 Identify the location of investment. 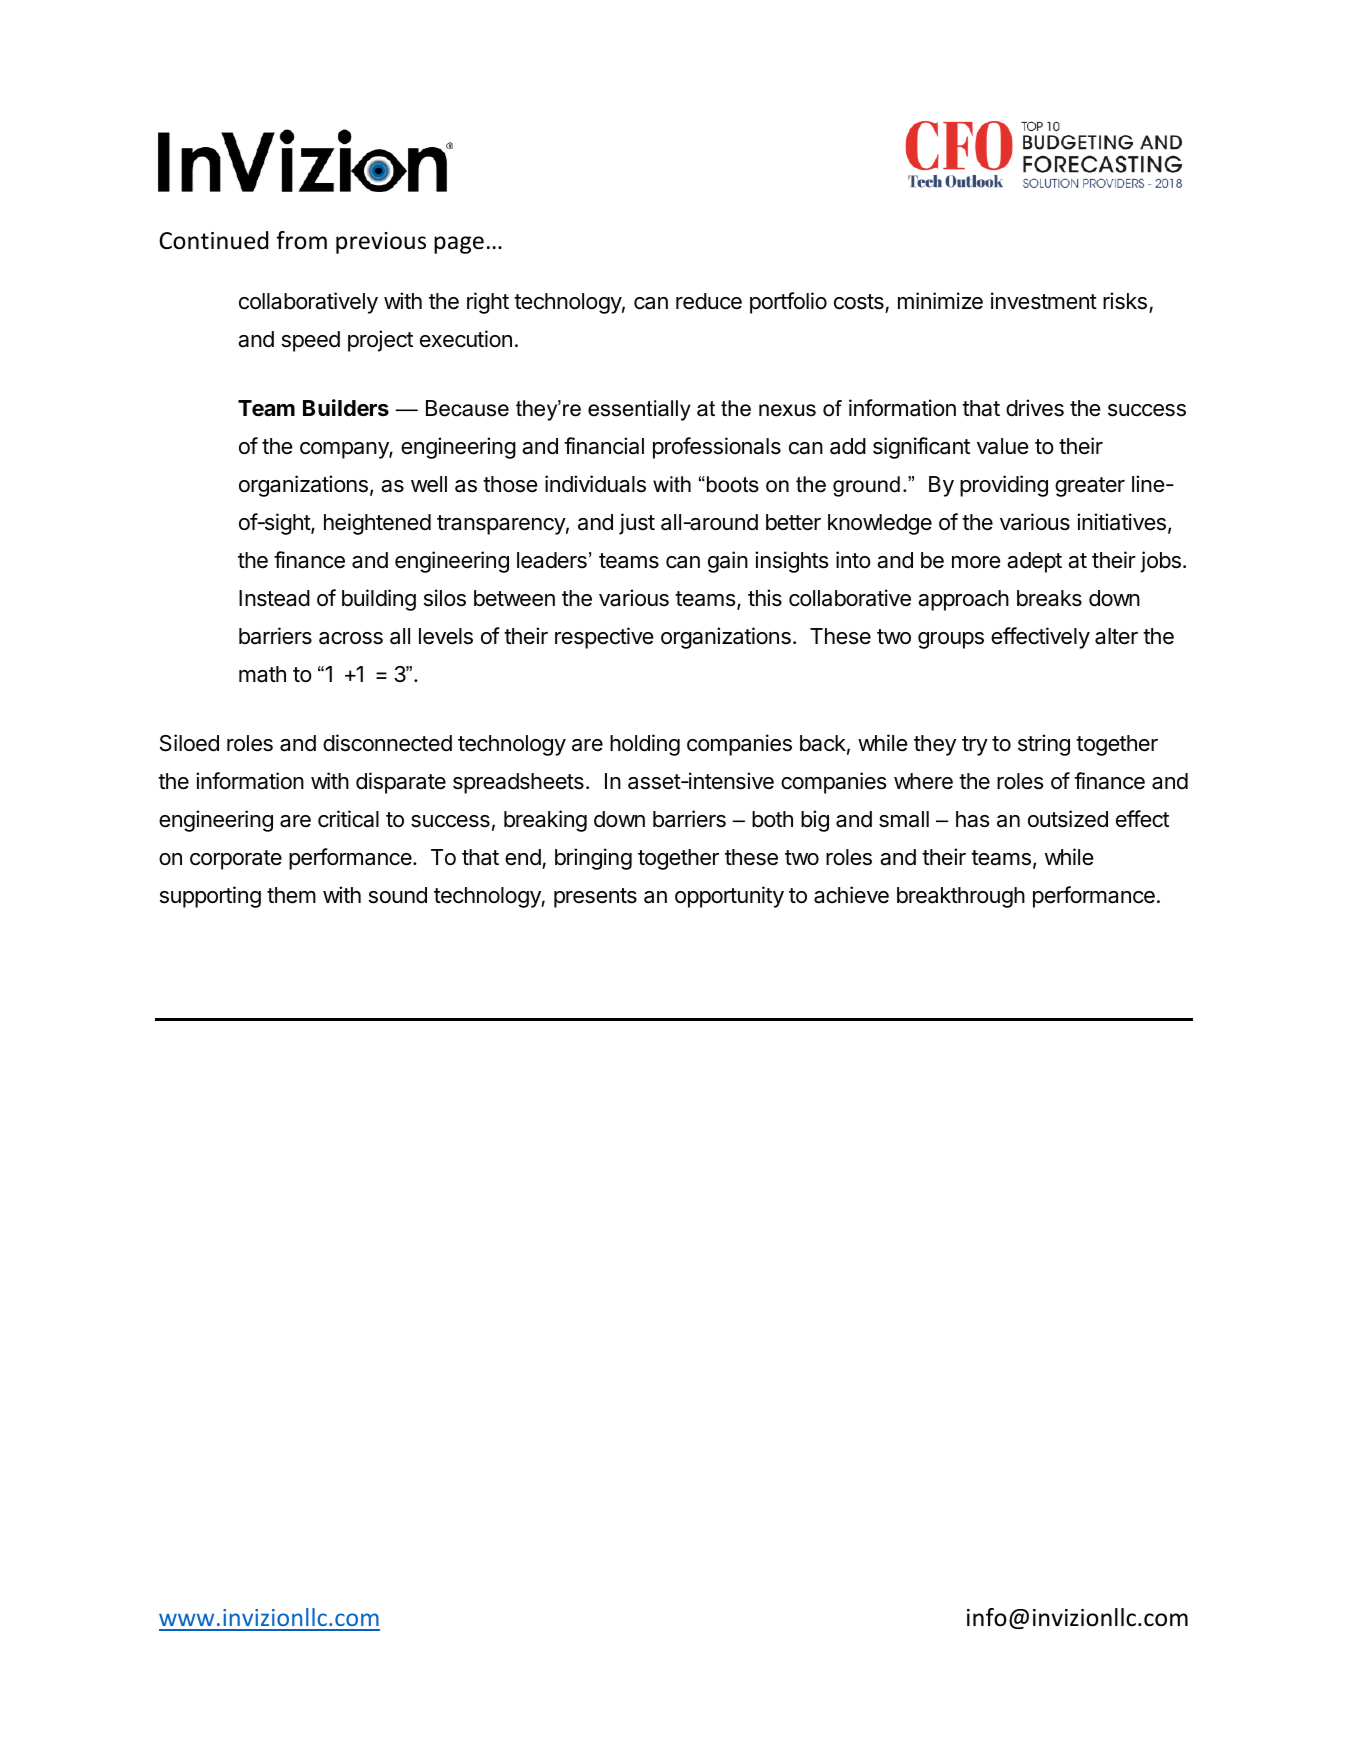
(1044, 301).
